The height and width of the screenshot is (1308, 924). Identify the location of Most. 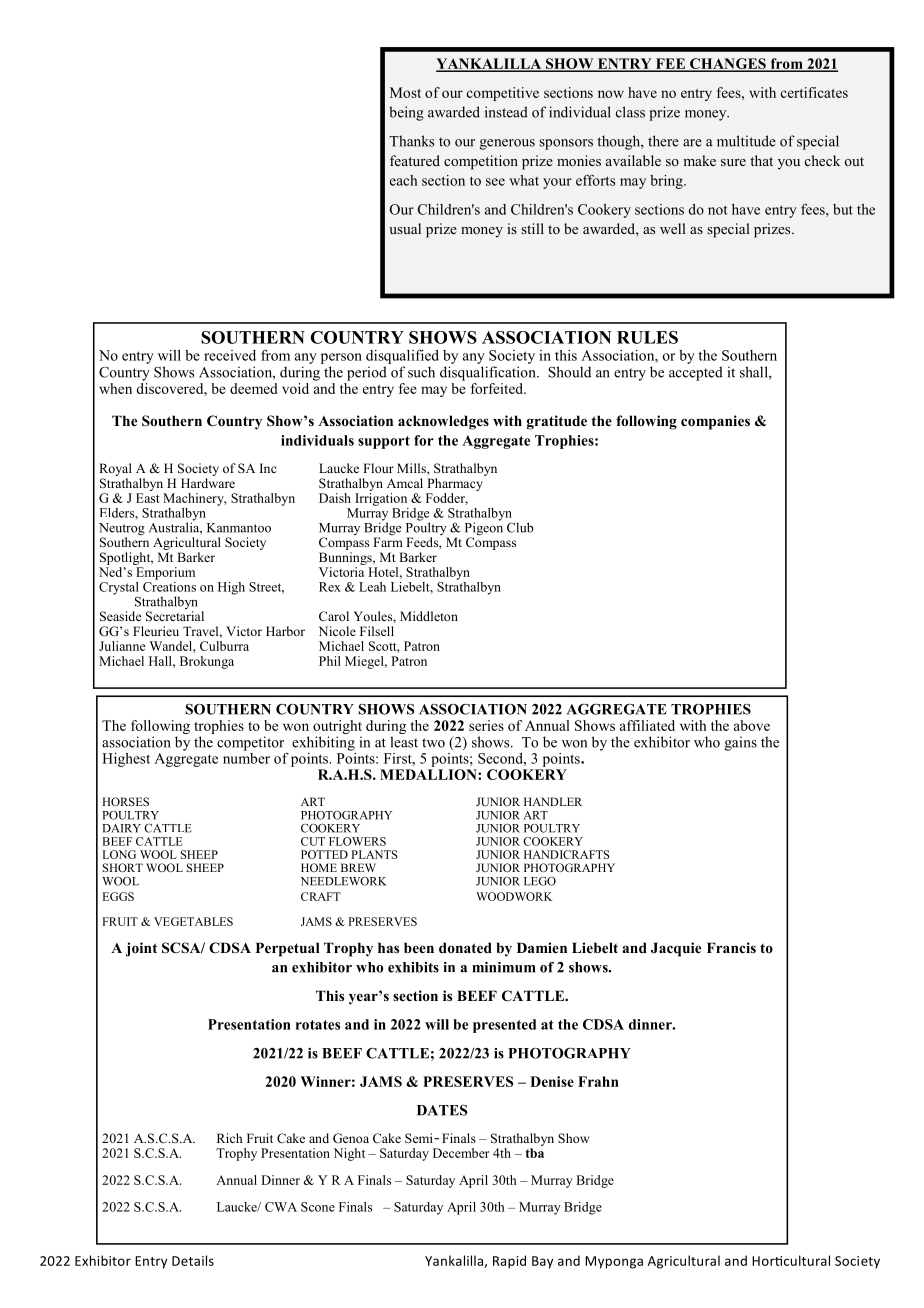
(405, 92).
